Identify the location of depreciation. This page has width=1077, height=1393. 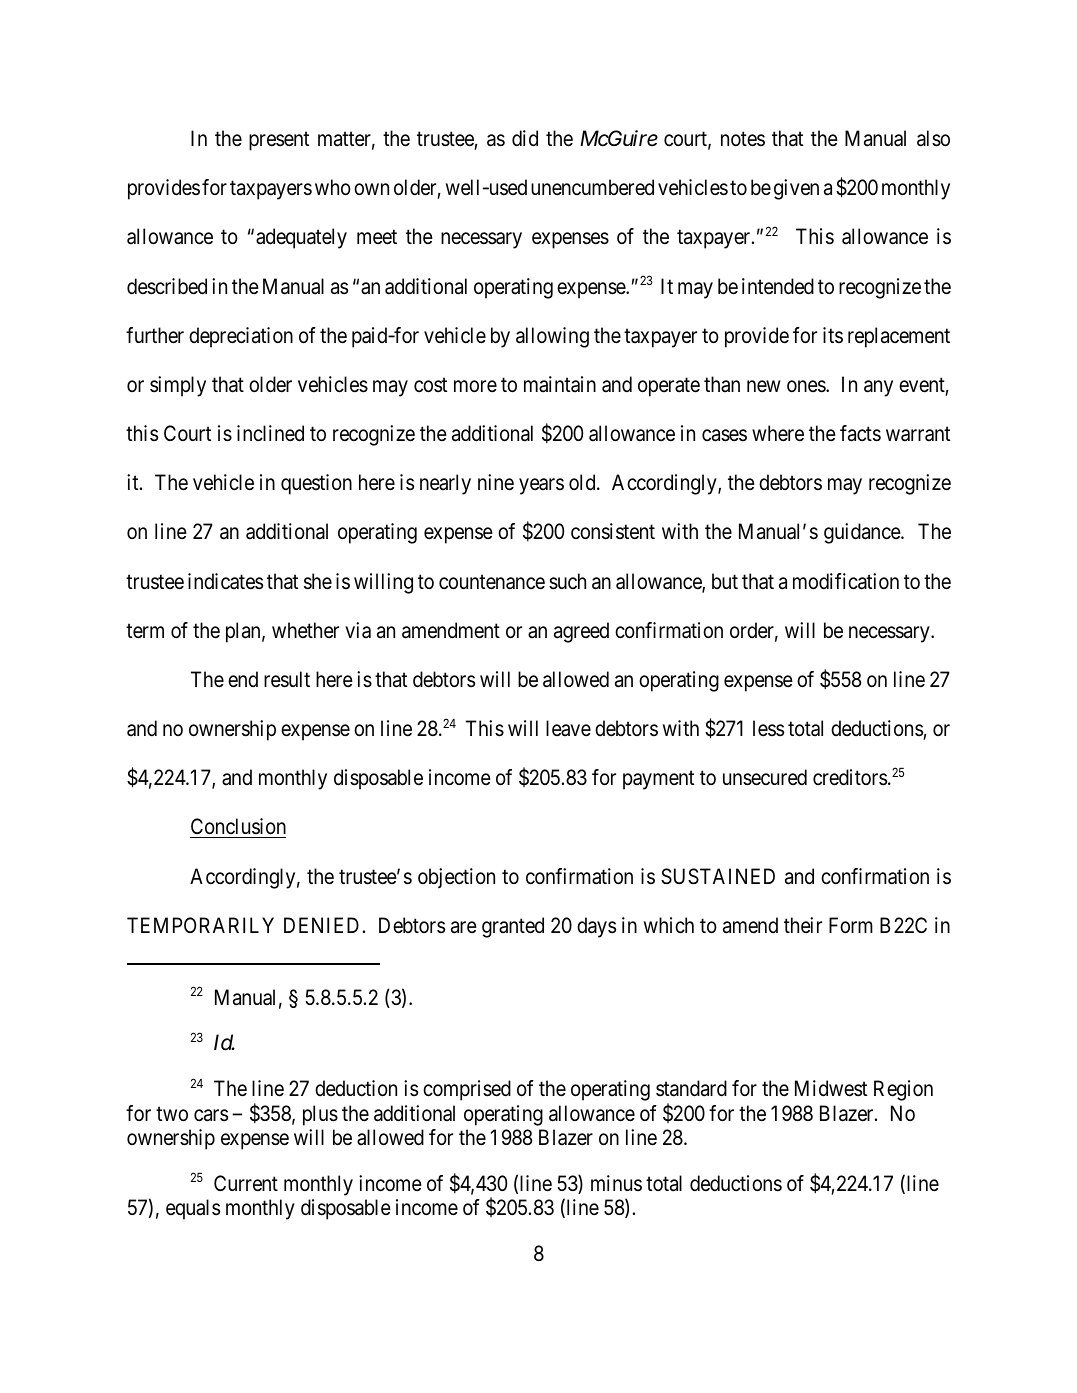
(241, 337).
